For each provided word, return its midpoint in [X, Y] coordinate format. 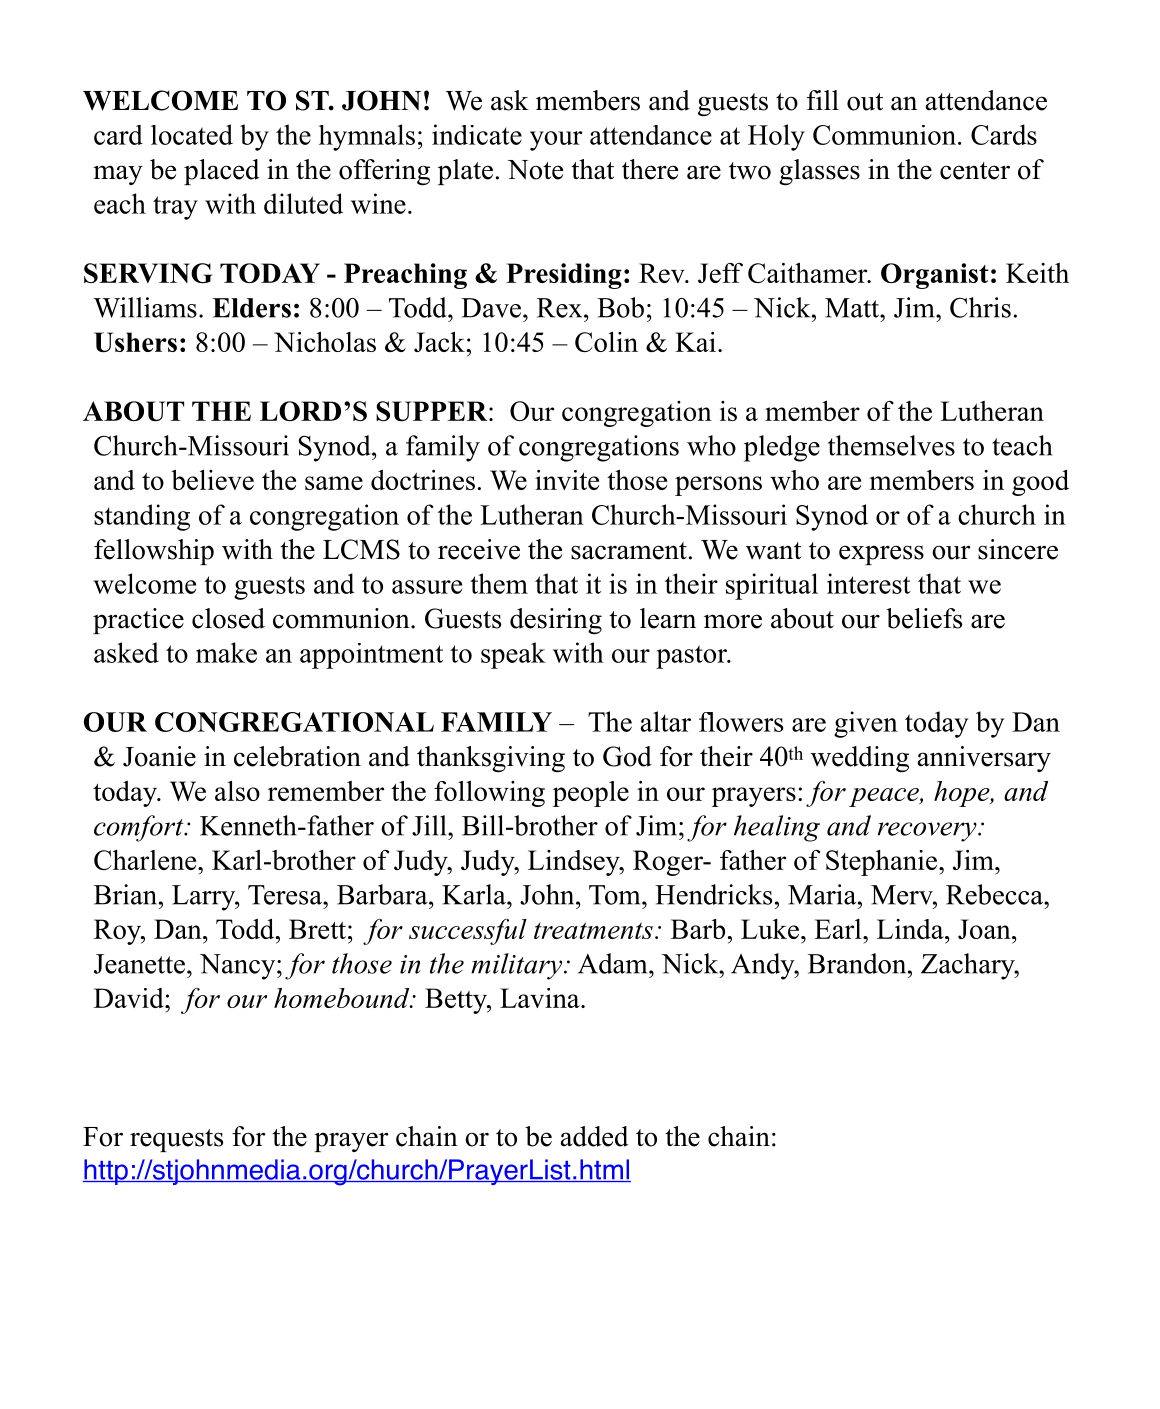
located [192, 134]
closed [228, 618]
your [556, 141]
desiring [556, 621]
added [595, 1136]
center [975, 171]
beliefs [924, 618]
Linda [911, 929]
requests [176, 1140]
